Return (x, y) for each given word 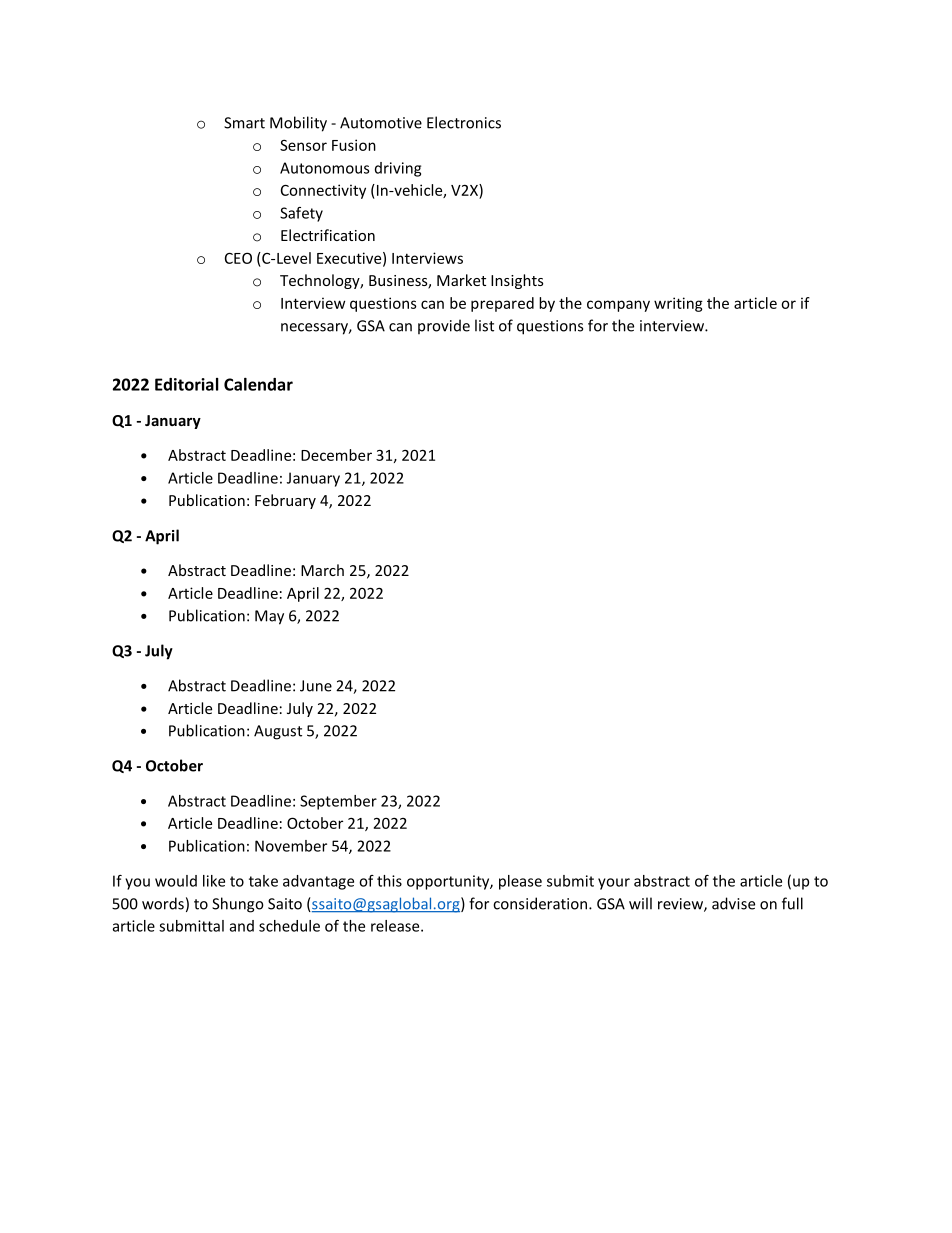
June (316, 686)
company (618, 306)
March (322, 570)
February (285, 501)
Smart (244, 123)
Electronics (464, 122)
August (278, 732)
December (336, 455)
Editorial (187, 384)
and (242, 926)
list (484, 325)
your (614, 884)
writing (678, 304)
